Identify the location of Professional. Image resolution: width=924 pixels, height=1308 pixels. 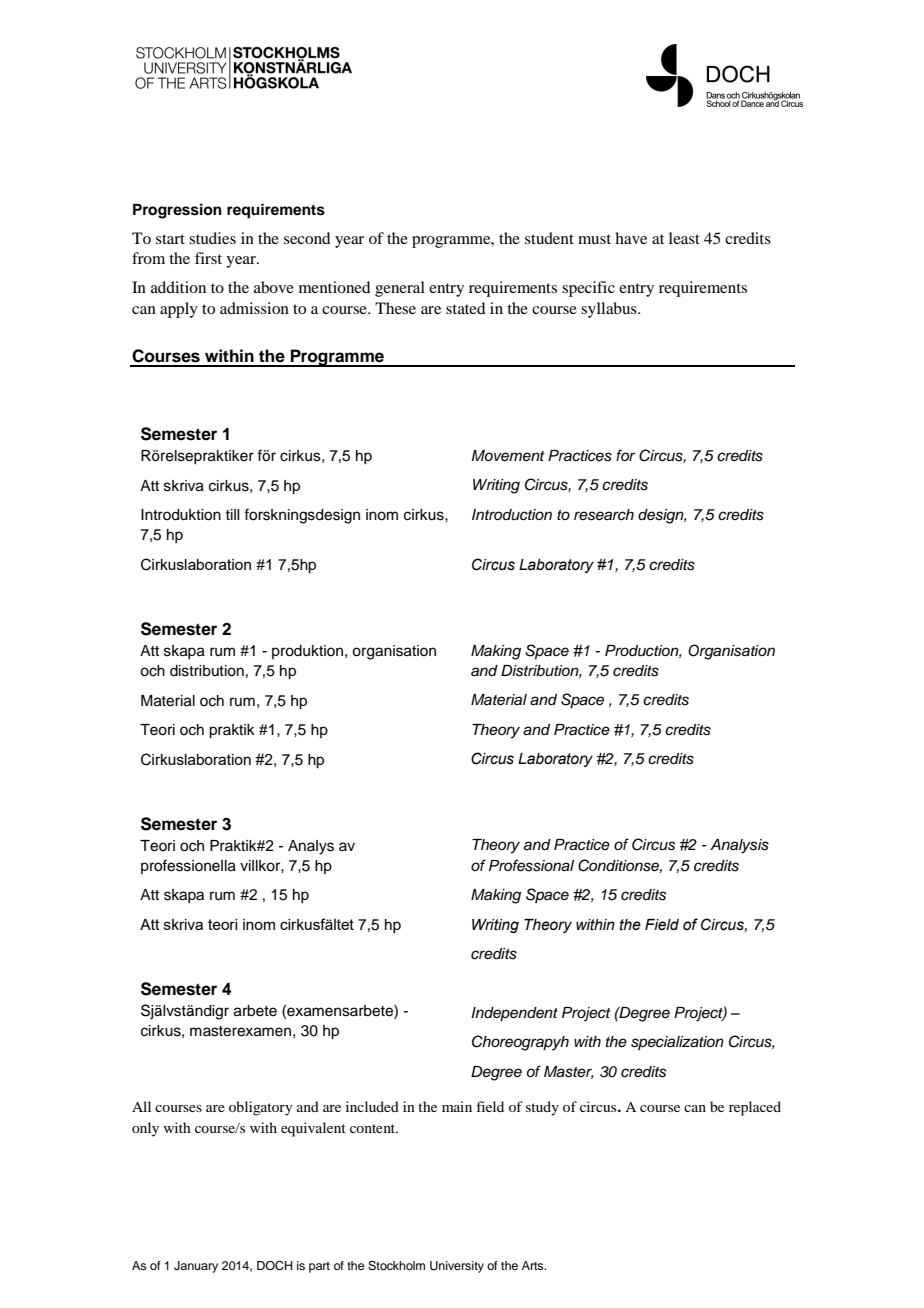
(531, 865).
